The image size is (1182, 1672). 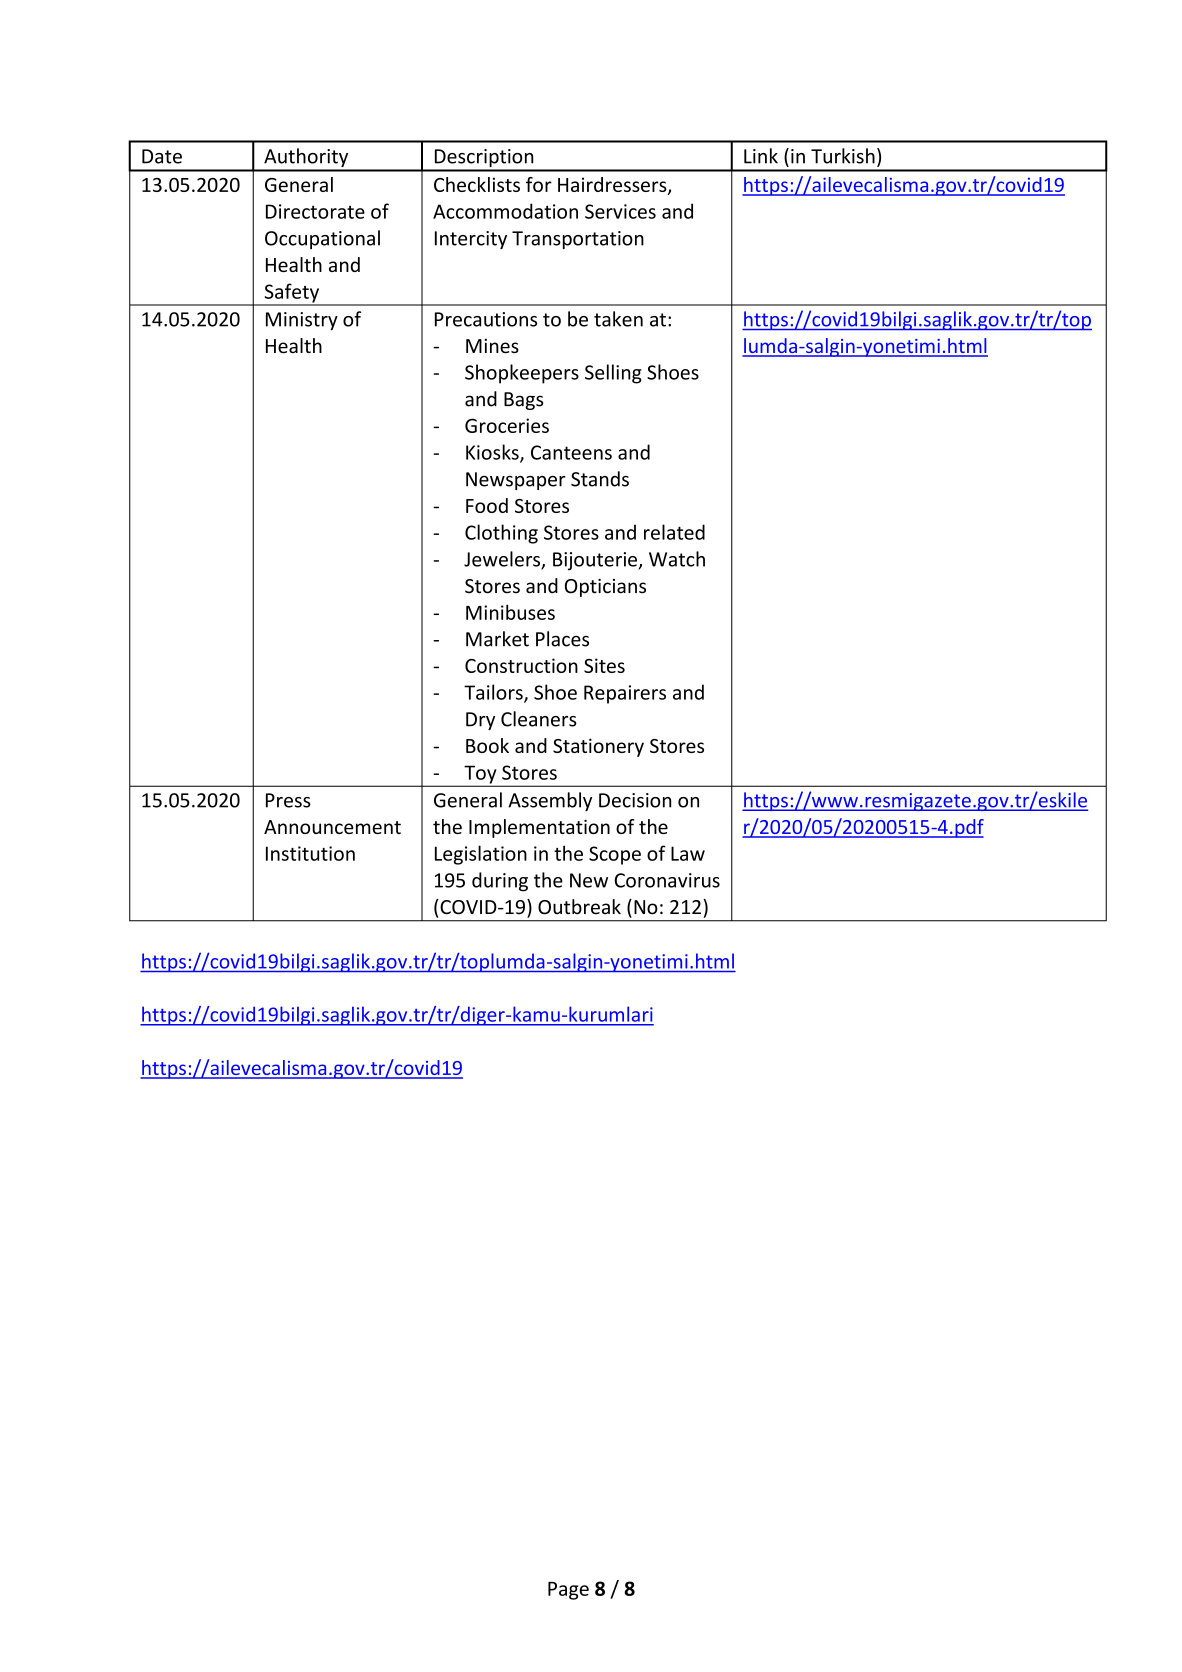 I want to click on Coronavirus, so click(x=667, y=880).
